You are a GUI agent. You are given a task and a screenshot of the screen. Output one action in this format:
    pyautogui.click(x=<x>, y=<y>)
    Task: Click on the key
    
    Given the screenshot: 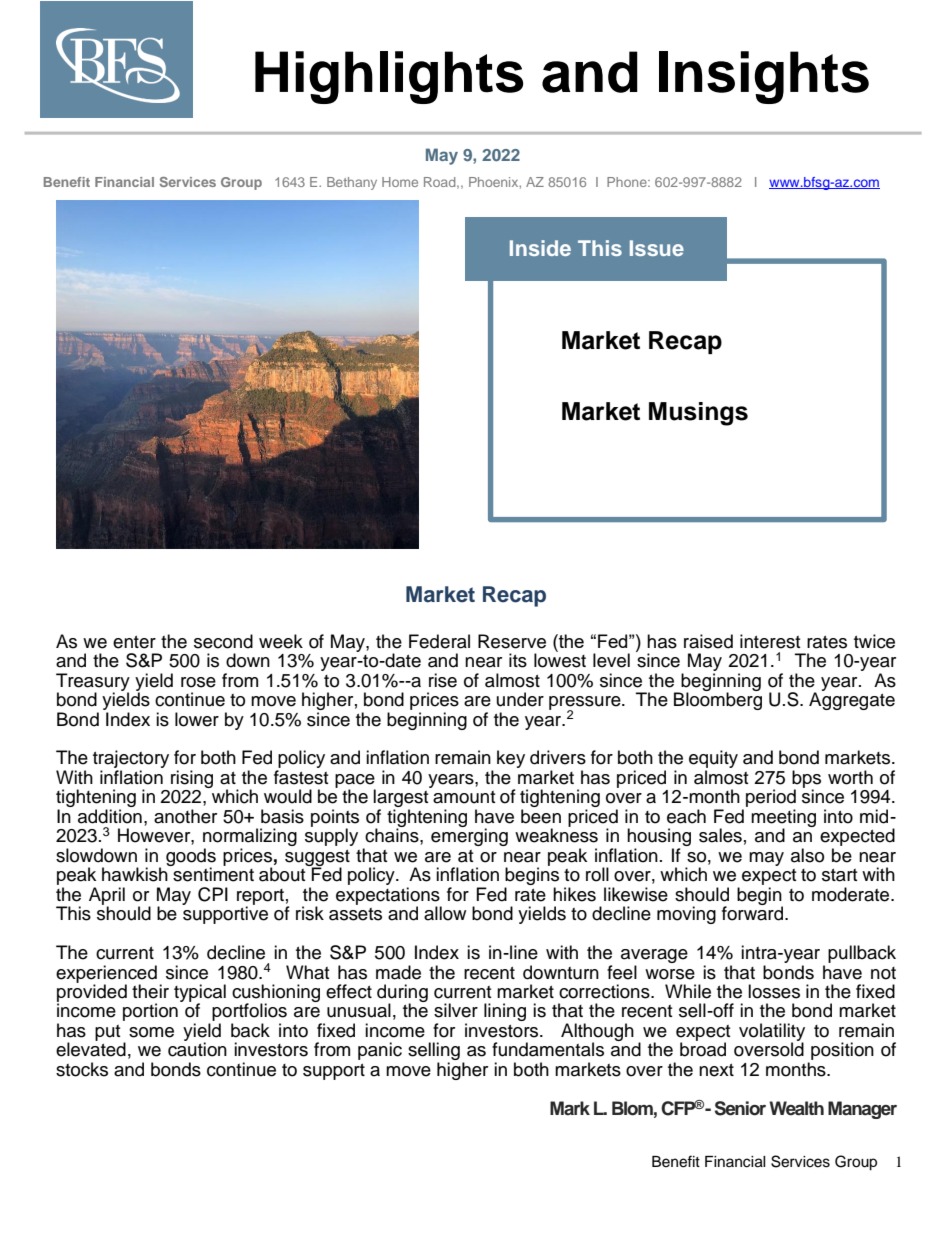 What is the action you would take?
    pyautogui.click(x=511, y=759)
